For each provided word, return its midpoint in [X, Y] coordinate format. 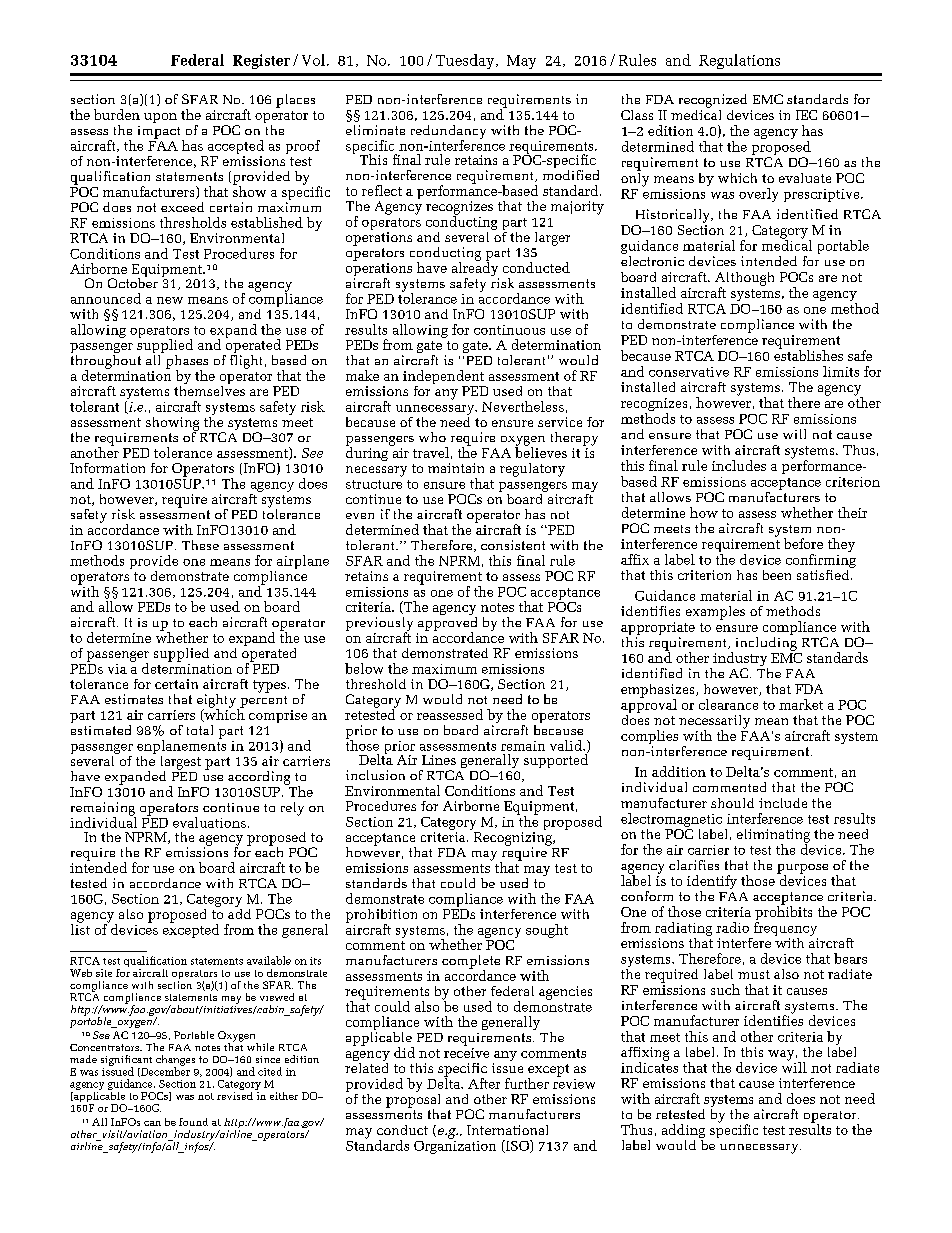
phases [185, 361]
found [193, 1122]
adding [683, 1132]
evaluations [209, 822]
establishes [808, 354]
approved [447, 623]
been [777, 575]
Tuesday [466, 61]
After [484, 1083]
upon [160, 118]
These [200, 545]
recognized [713, 101]
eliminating [773, 837]
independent [444, 378]
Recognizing [514, 840]
